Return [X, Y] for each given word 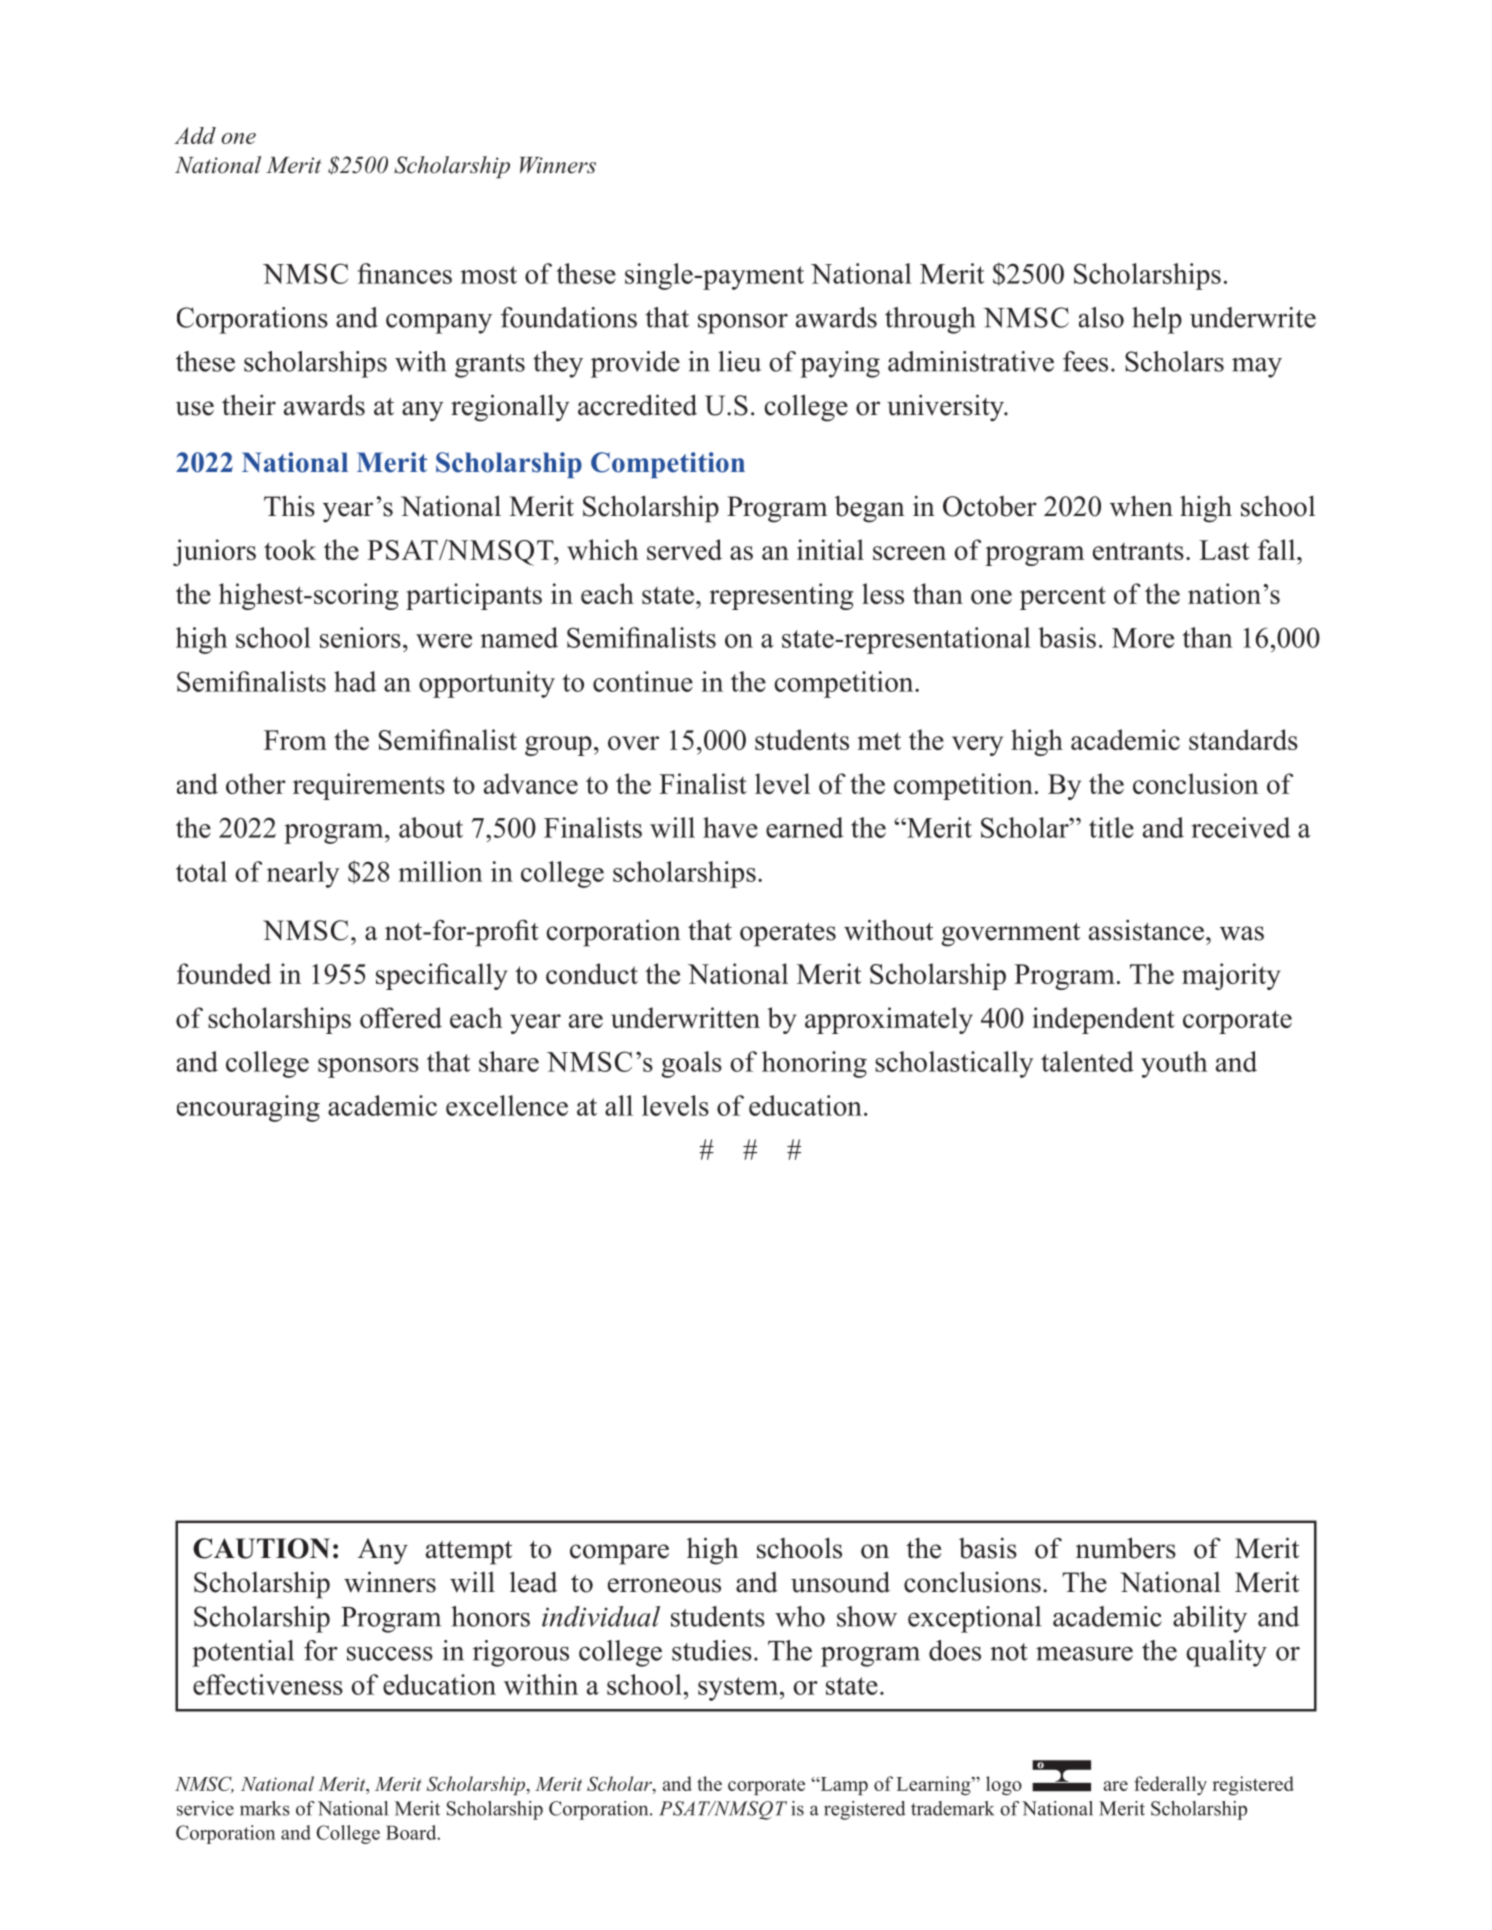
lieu [739, 361]
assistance [1146, 930]
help [1157, 320]
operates [788, 935]
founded [224, 973]
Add [195, 135]
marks [265, 1808]
